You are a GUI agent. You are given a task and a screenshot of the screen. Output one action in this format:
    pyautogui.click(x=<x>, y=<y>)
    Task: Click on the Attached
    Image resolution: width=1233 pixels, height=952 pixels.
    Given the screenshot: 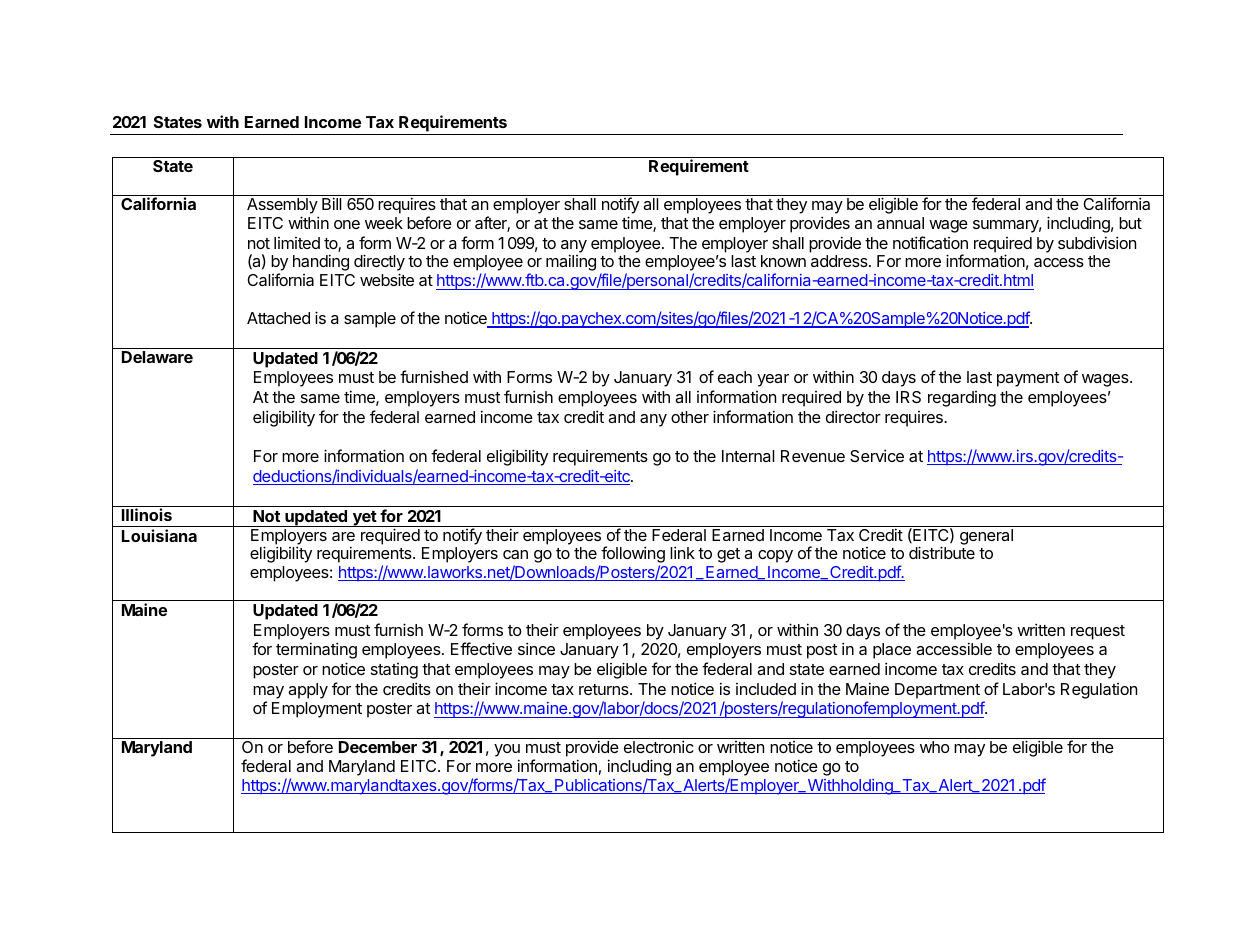 What is the action you would take?
    pyautogui.click(x=278, y=318)
